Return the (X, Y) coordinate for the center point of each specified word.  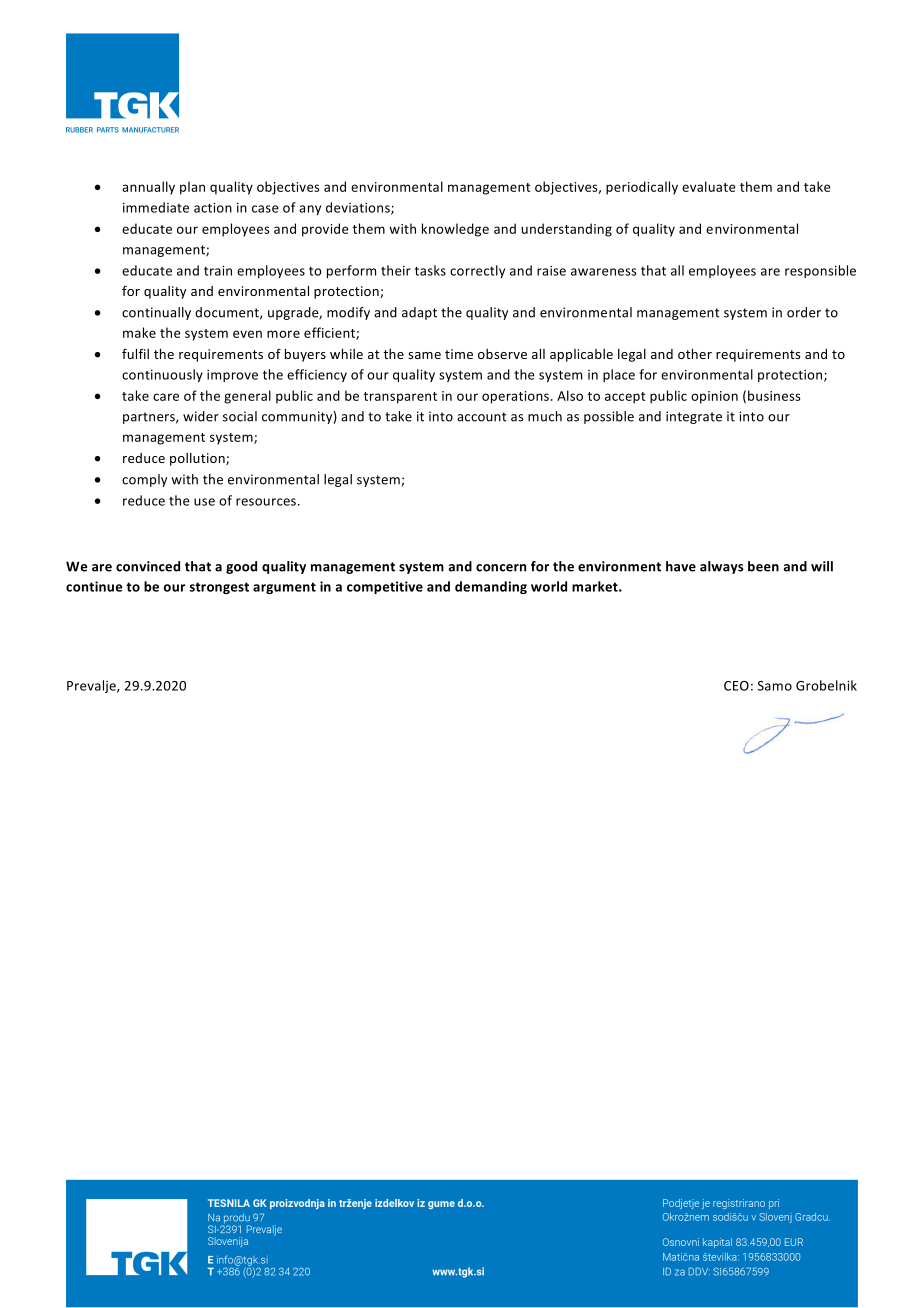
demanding (491, 587)
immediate (156, 207)
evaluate (709, 186)
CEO (736, 686)
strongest (219, 588)
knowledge (455, 230)
